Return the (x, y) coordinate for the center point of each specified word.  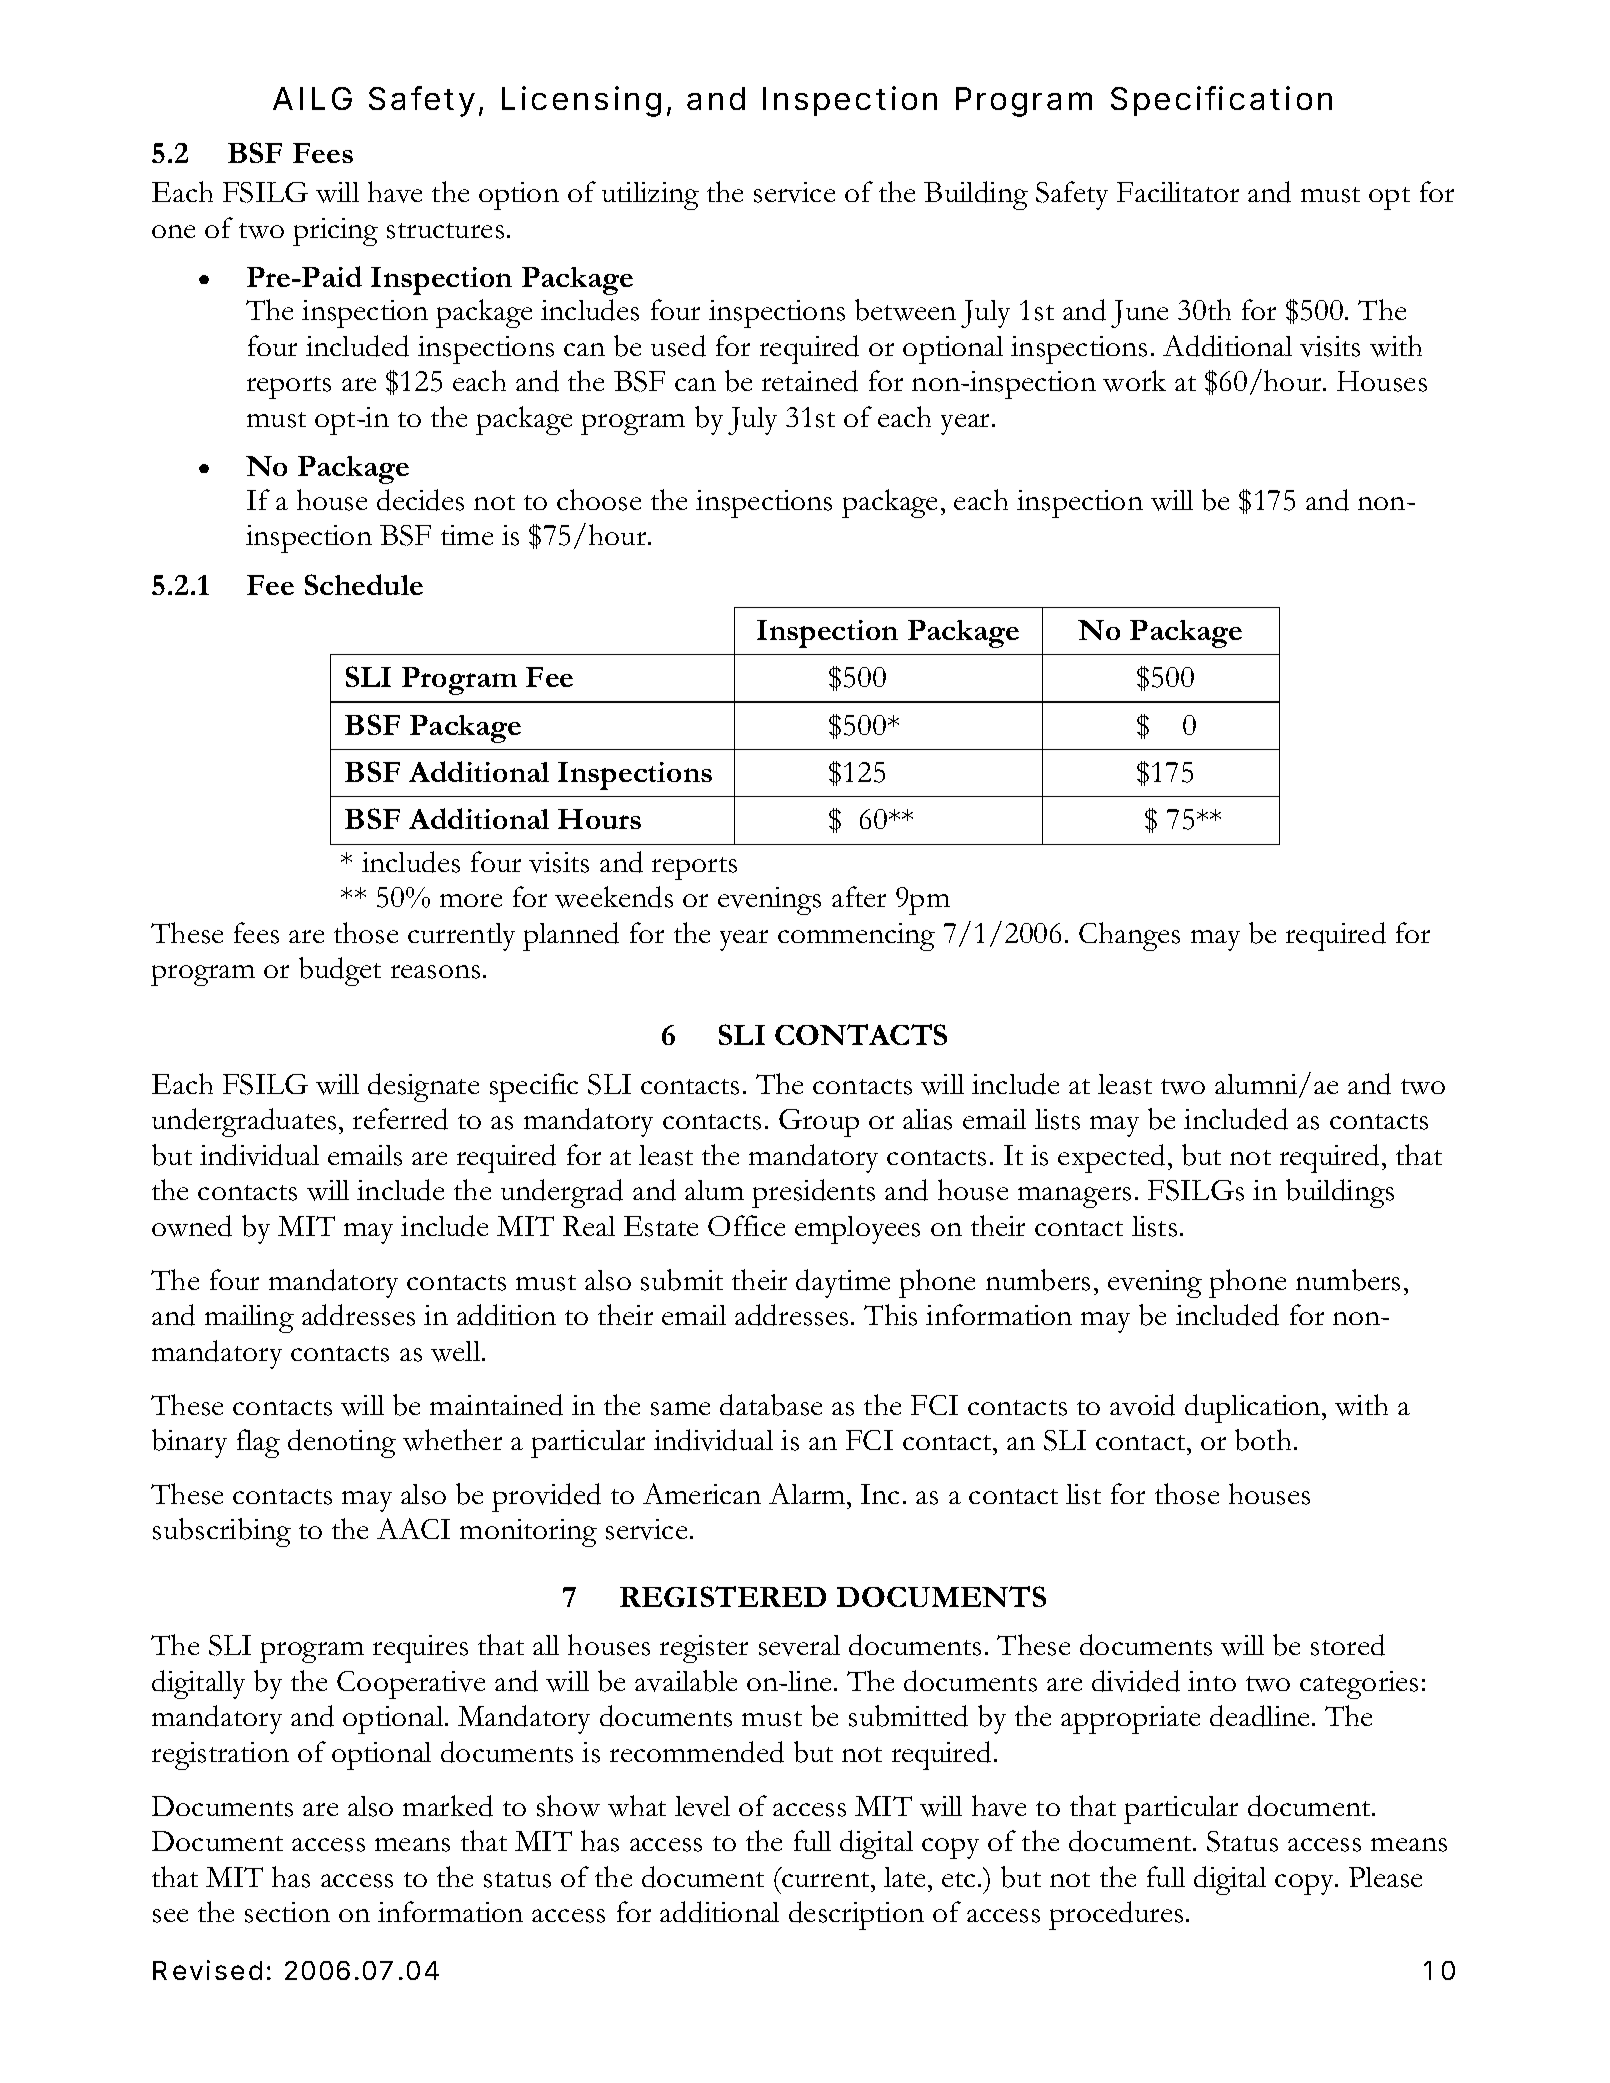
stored (1348, 1645)
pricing (335, 232)
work (1134, 381)
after (859, 896)
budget (340, 971)
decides (420, 500)
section (287, 1912)
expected (1111, 1158)
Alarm (808, 1493)
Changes (1129, 936)
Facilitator (1178, 192)
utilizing (650, 196)
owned (192, 1226)
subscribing (222, 1532)
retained (810, 381)
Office (746, 1225)
